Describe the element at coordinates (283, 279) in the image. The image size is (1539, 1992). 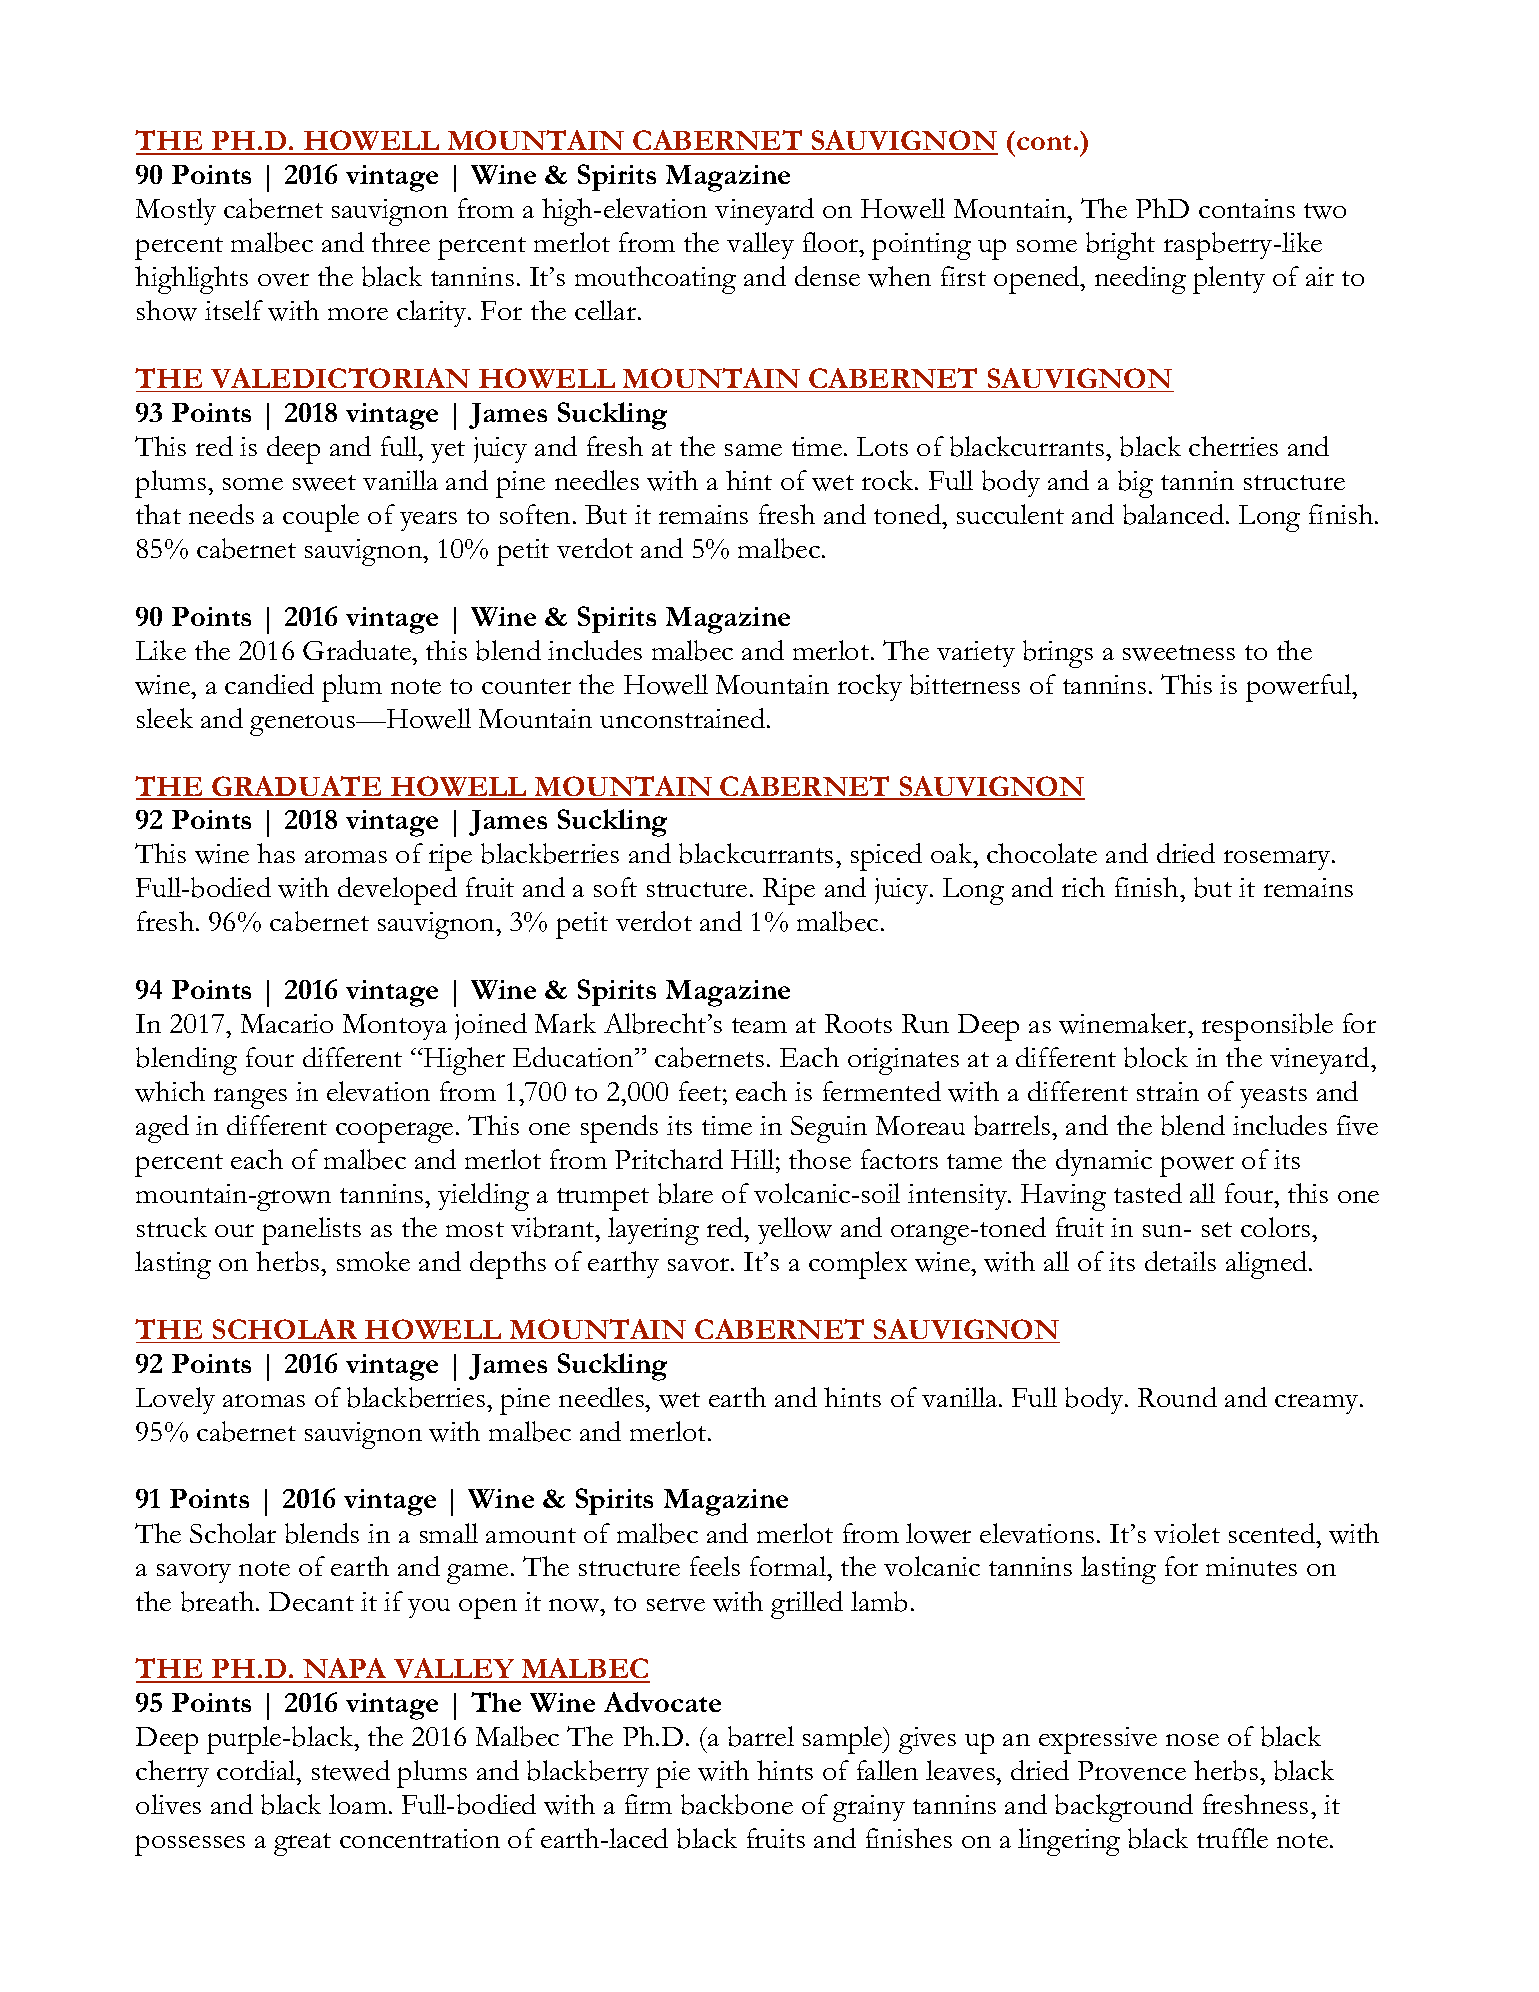
I see `over` at that location.
